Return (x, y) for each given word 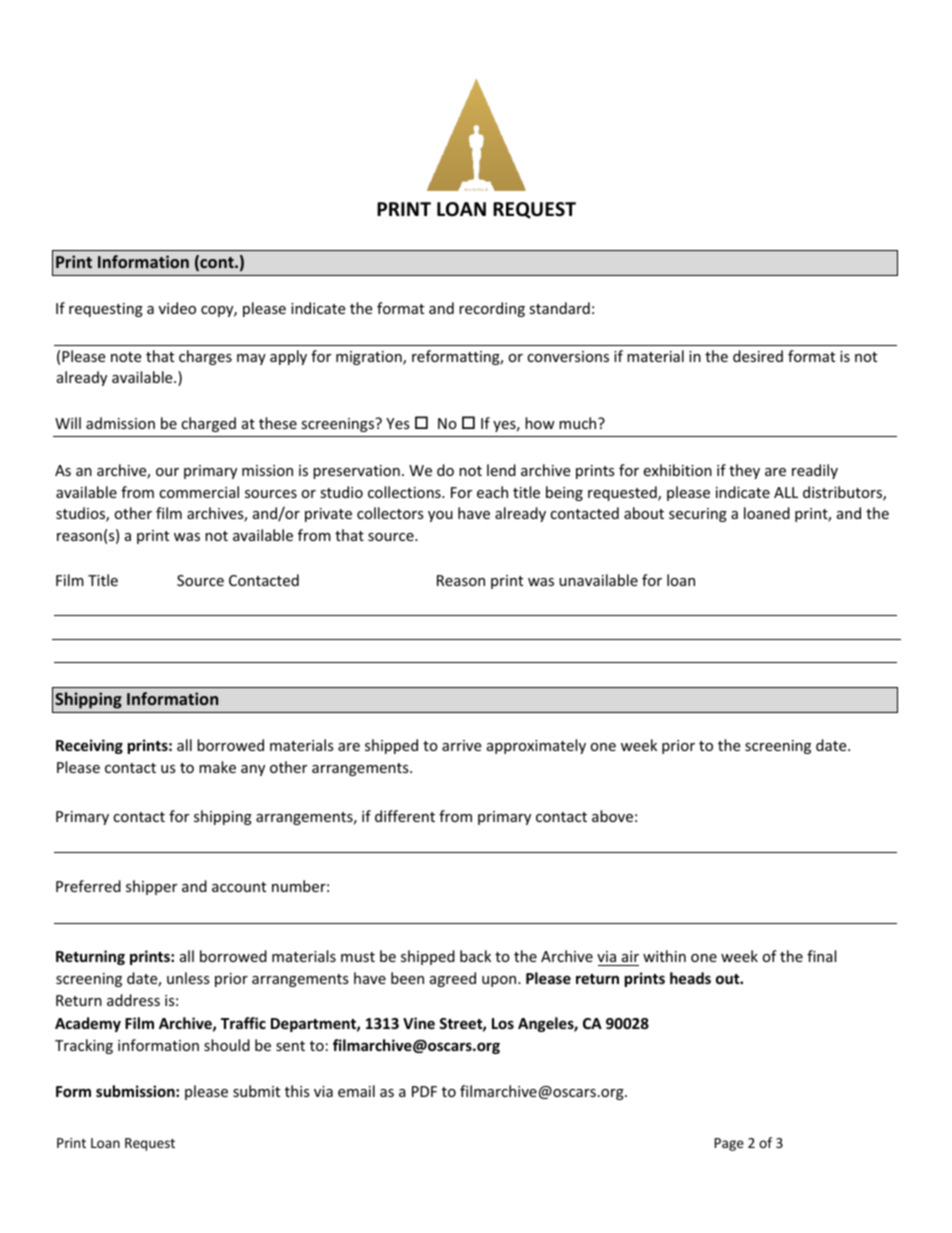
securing (698, 515)
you (440, 516)
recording (492, 309)
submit (256, 1091)
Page (729, 1144)
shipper (151, 887)
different (405, 816)
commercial (199, 492)
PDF (424, 1091)
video (177, 308)
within (664, 956)
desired (758, 356)
